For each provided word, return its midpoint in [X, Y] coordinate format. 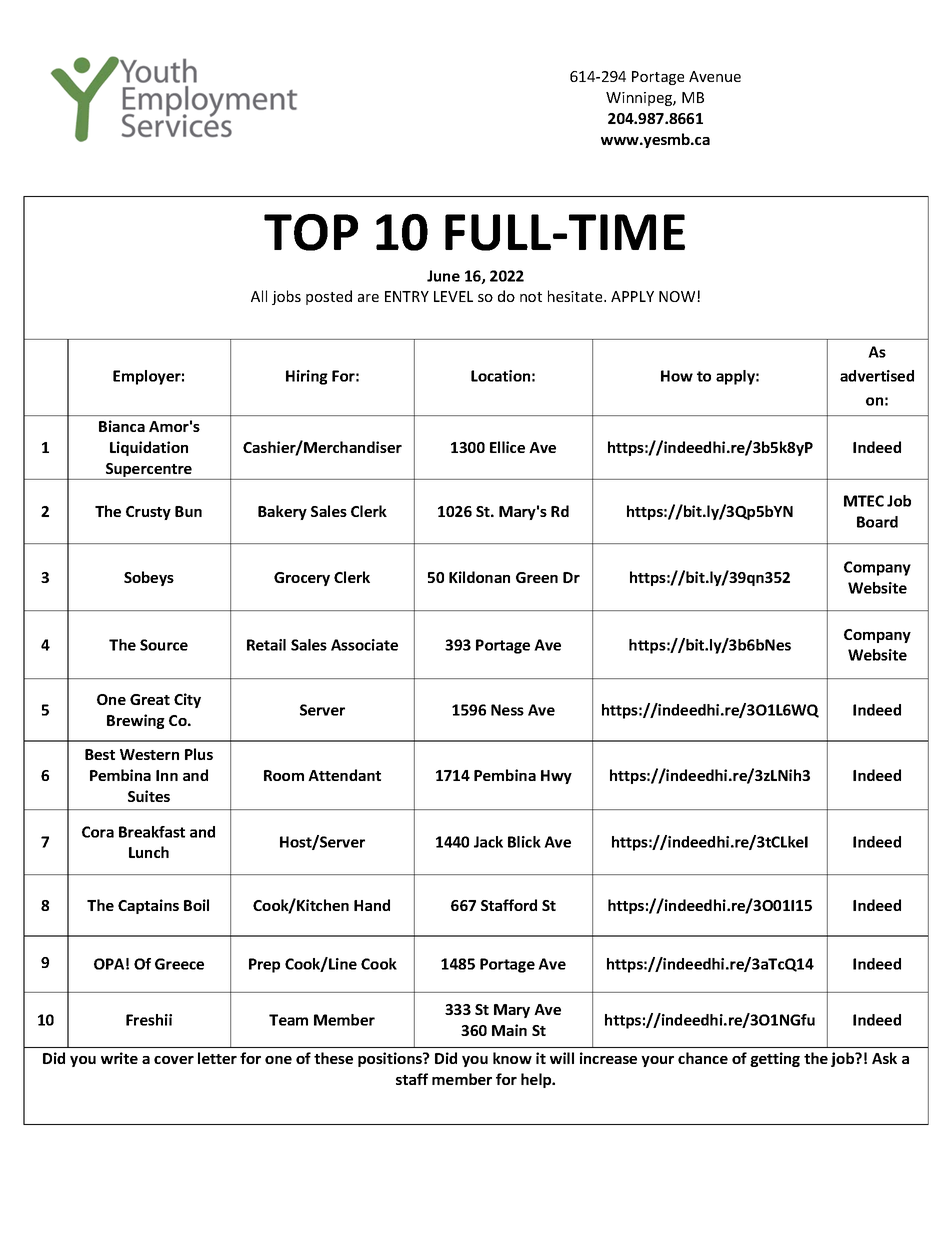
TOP [311, 232]
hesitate [576, 296]
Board [877, 522]
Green [537, 577]
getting [775, 1059]
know [512, 1058]
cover [174, 1060]
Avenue [715, 76]
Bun [188, 511]
